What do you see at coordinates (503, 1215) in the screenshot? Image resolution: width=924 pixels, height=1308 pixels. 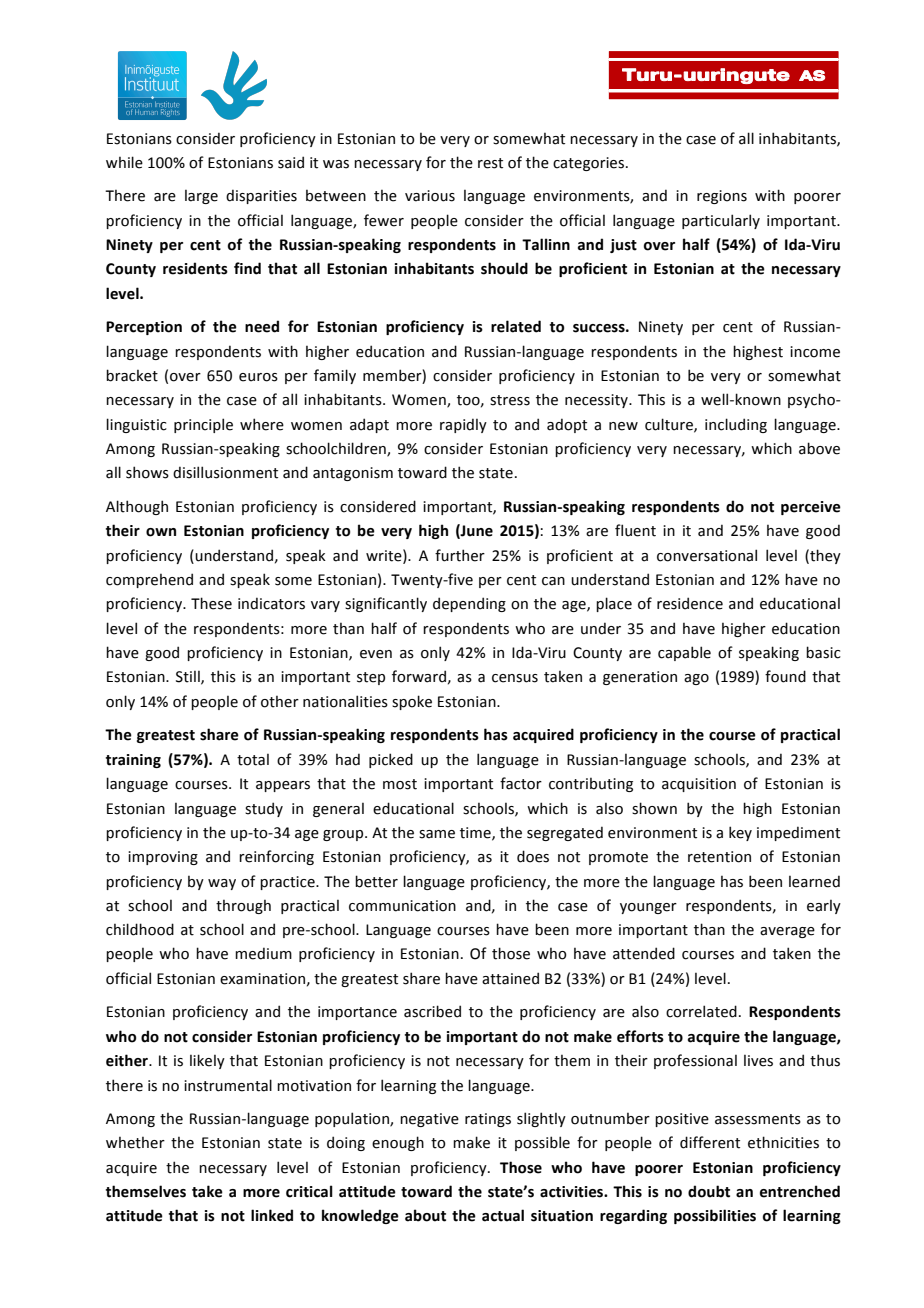 I see `actual` at bounding box center [503, 1215].
